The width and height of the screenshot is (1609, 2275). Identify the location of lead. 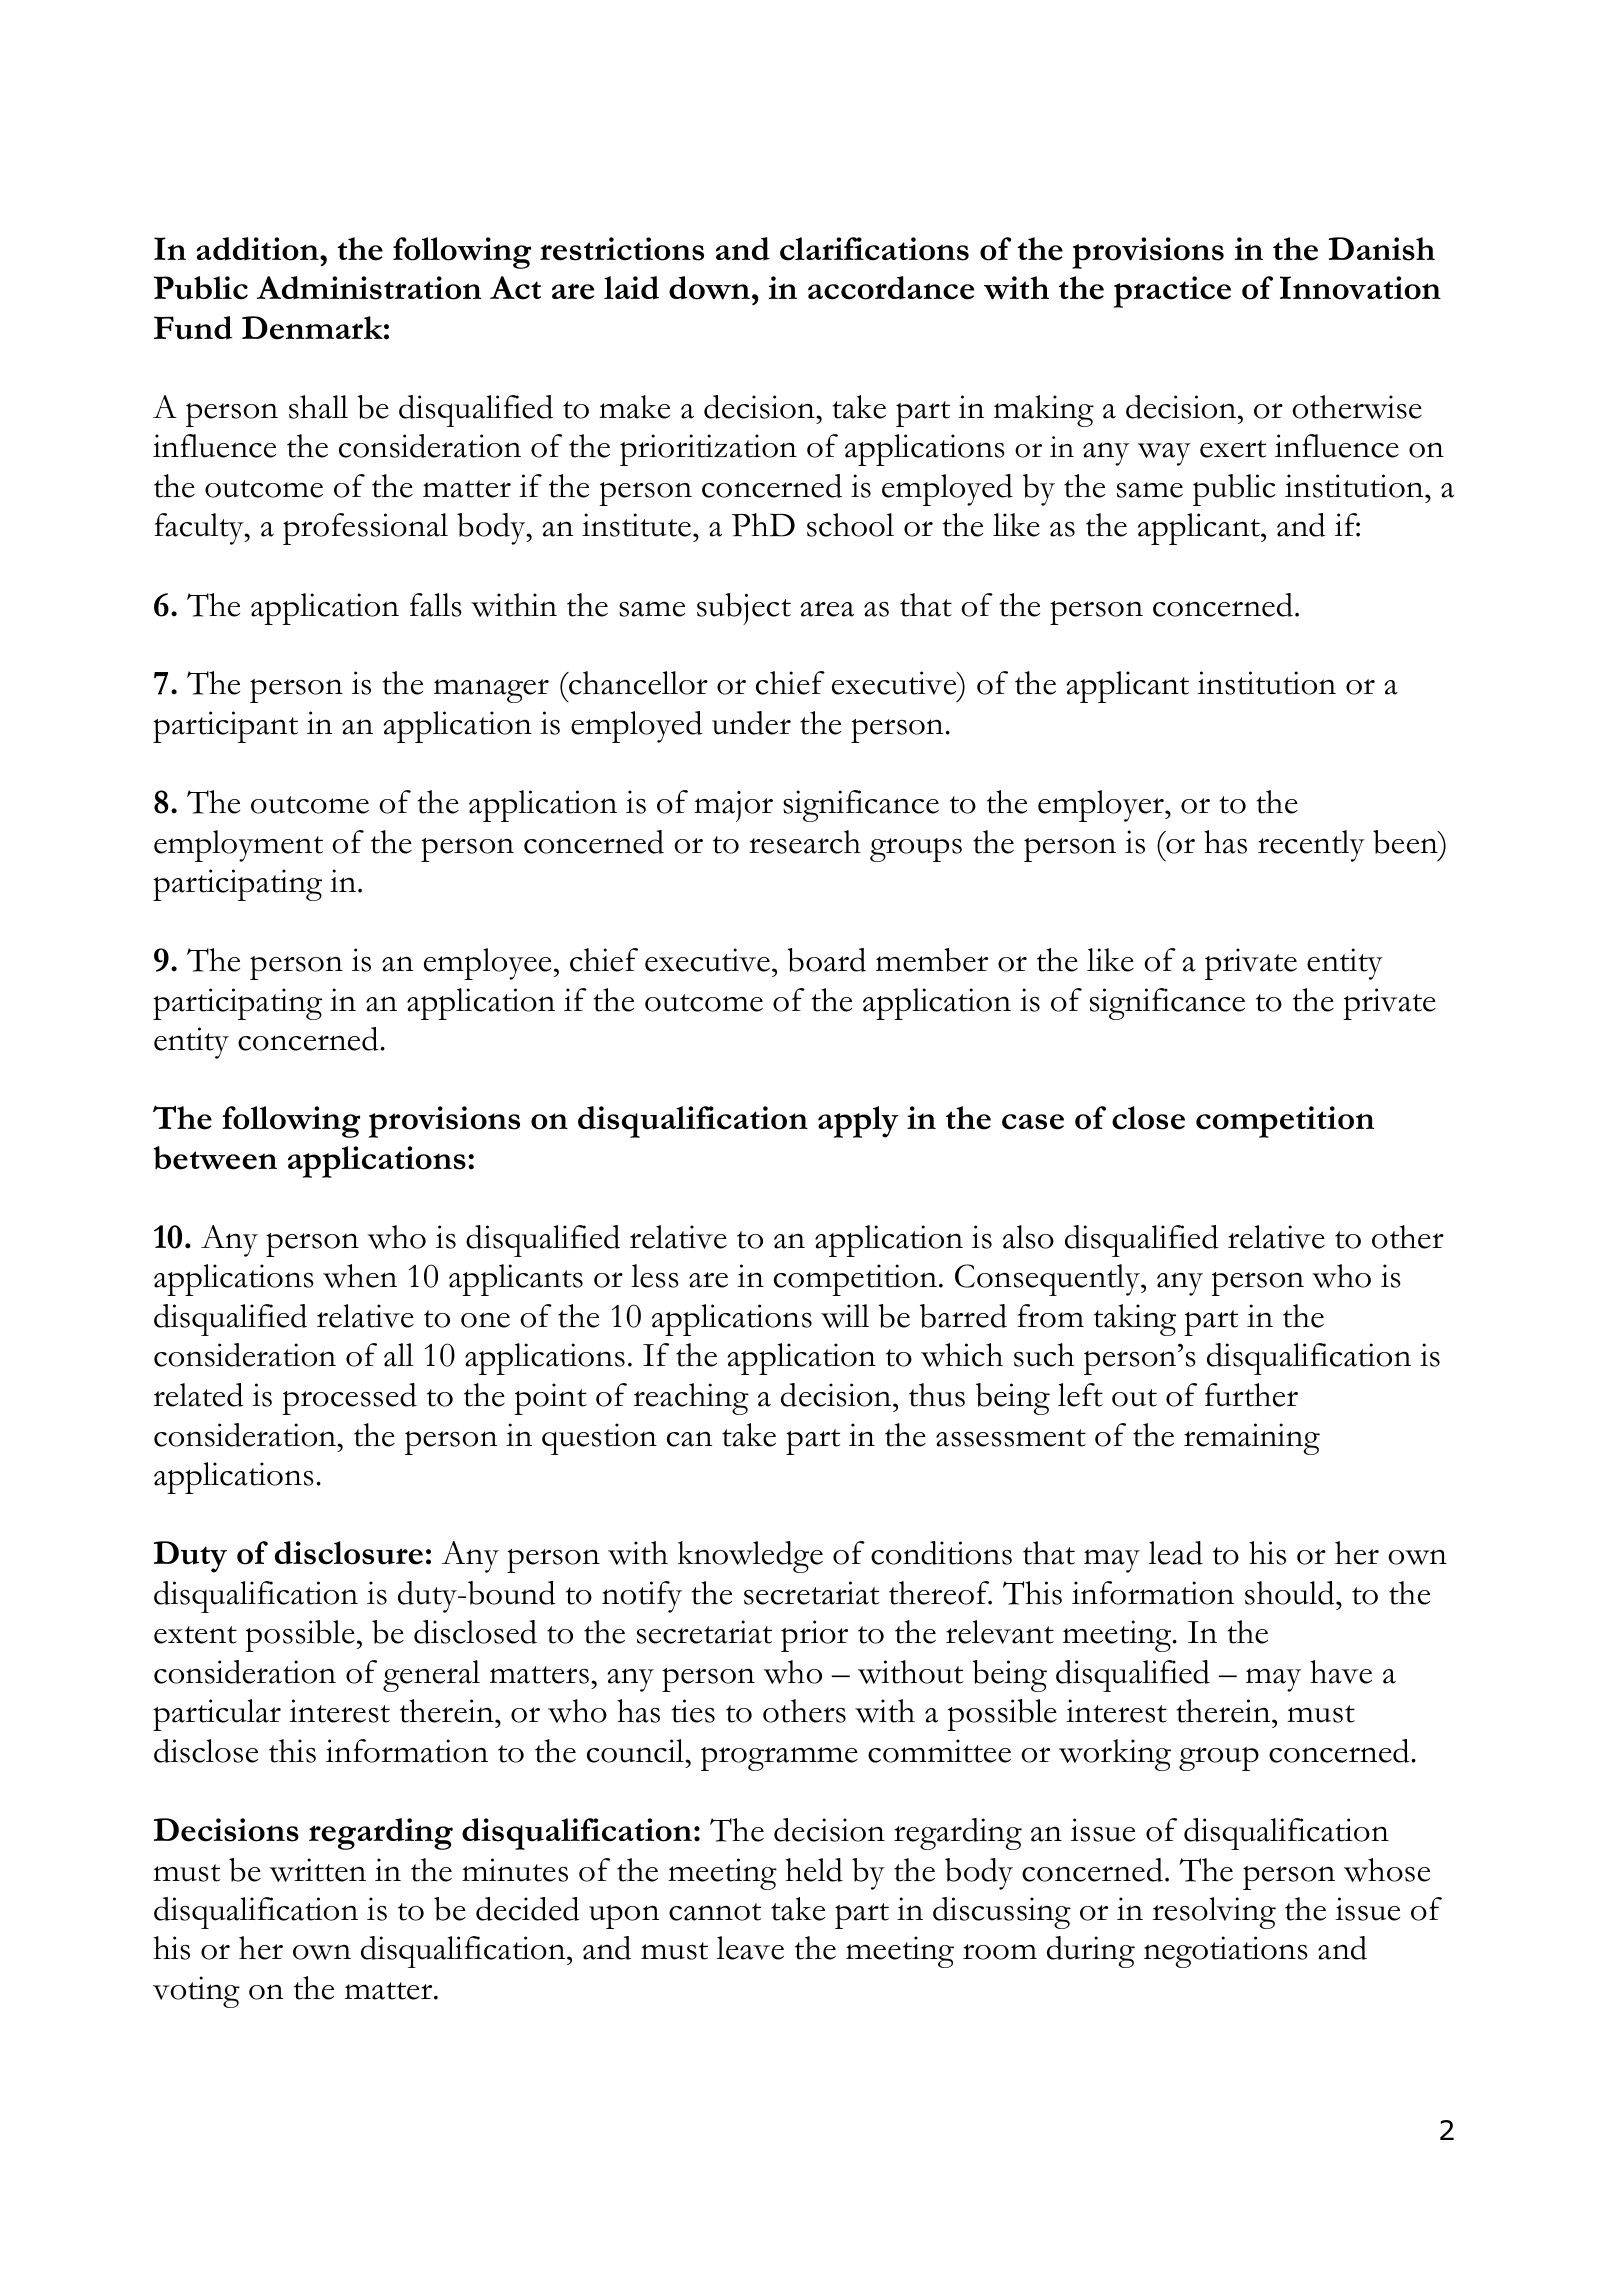
(1176, 1553).
